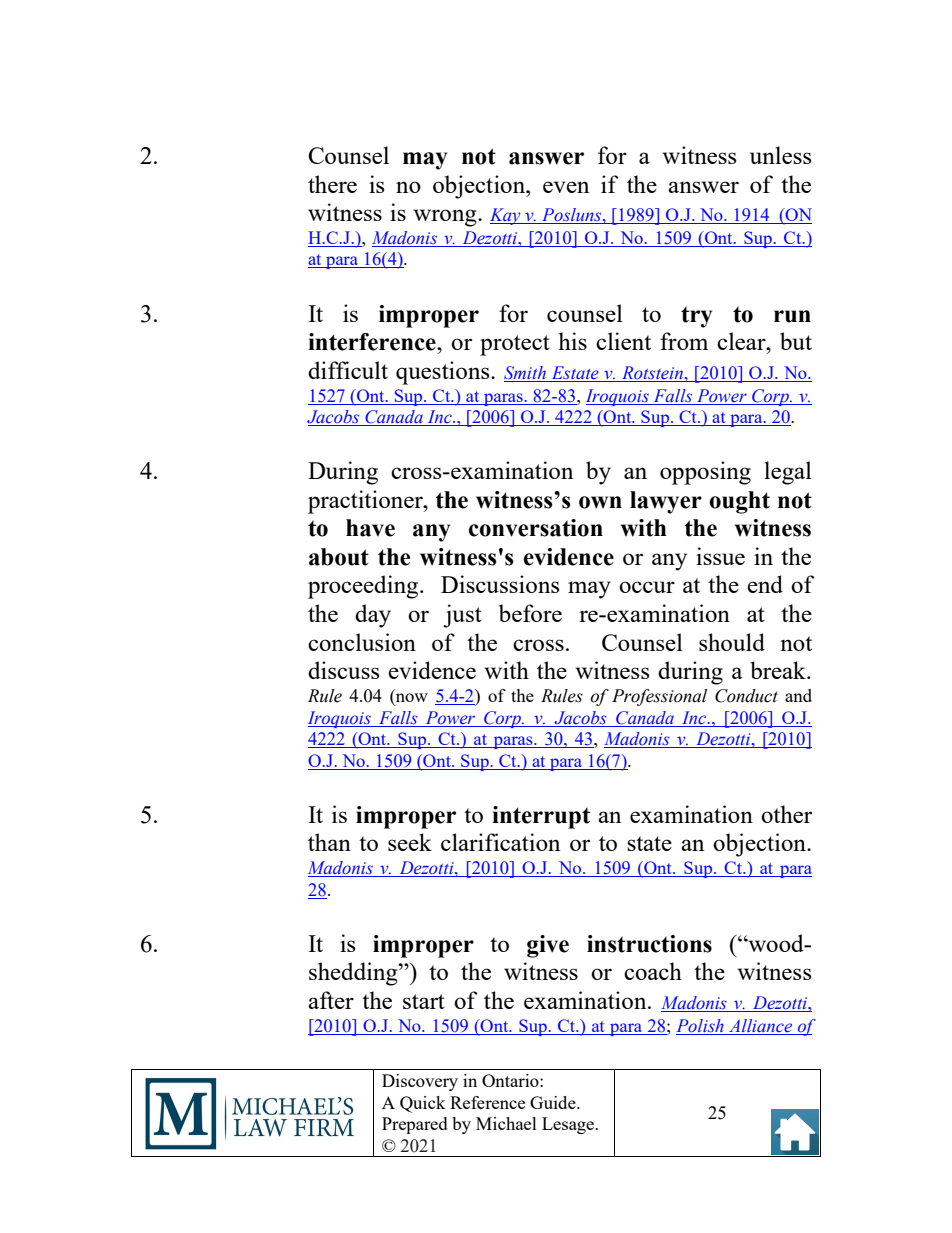 This screenshot has height=1233, width=952. What do you see at coordinates (530, 613) in the screenshot?
I see `before` at bounding box center [530, 613].
